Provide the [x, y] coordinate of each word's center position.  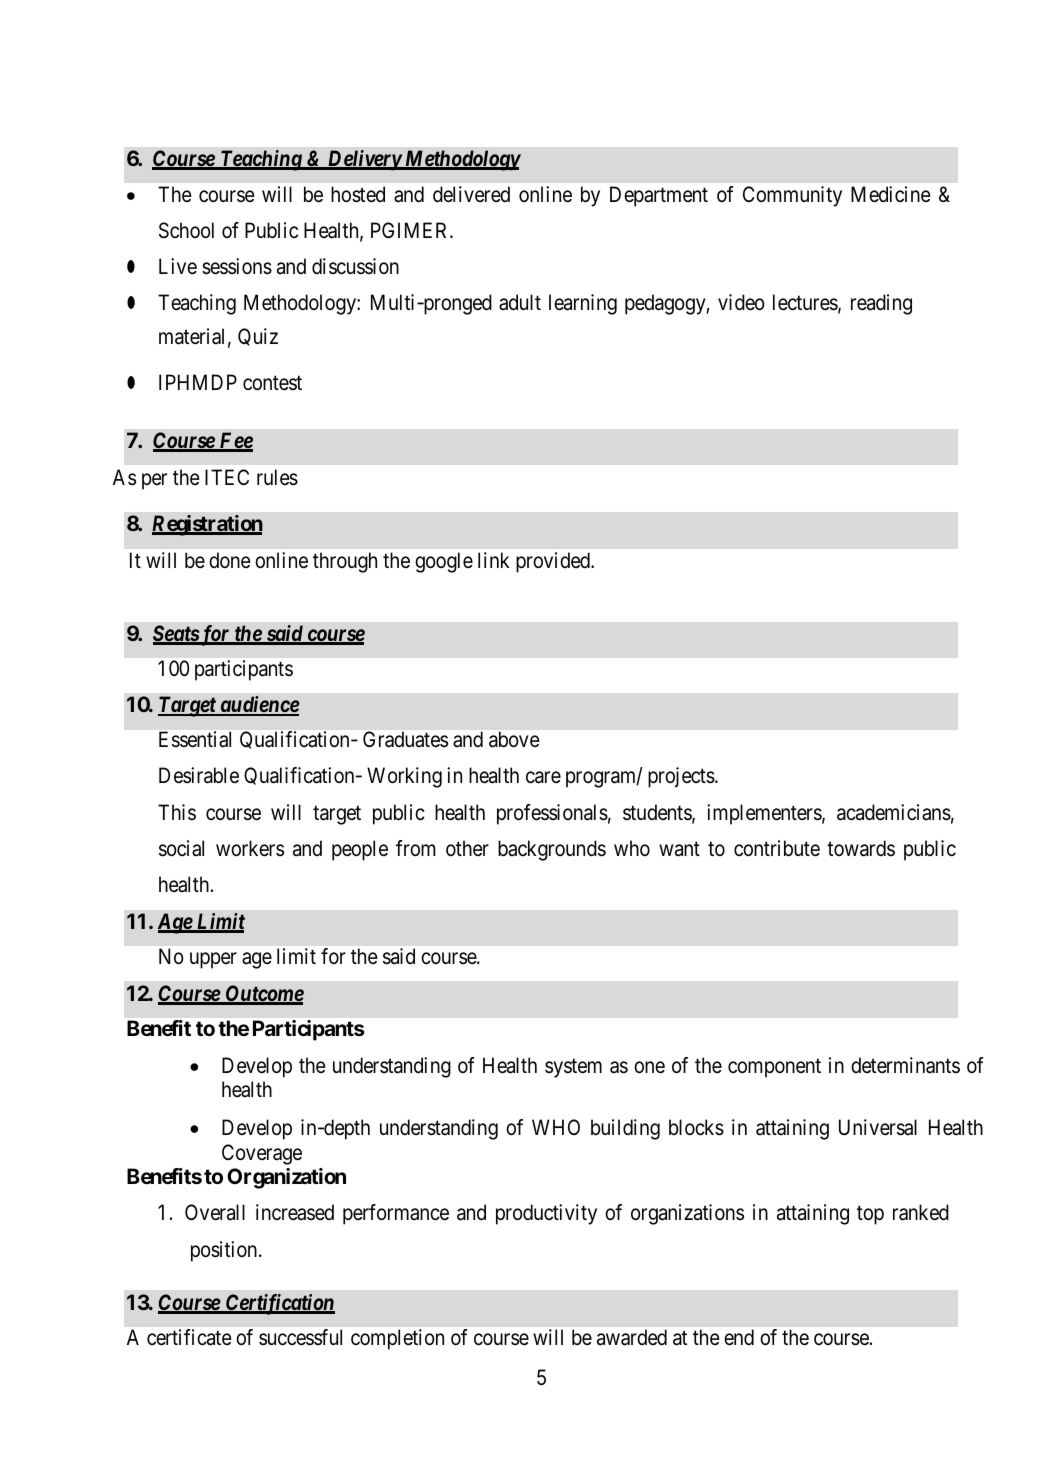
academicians [894, 812]
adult [520, 302]
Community [792, 196]
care [543, 778]
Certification [279, 1304]
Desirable [199, 775]
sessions [237, 266]
